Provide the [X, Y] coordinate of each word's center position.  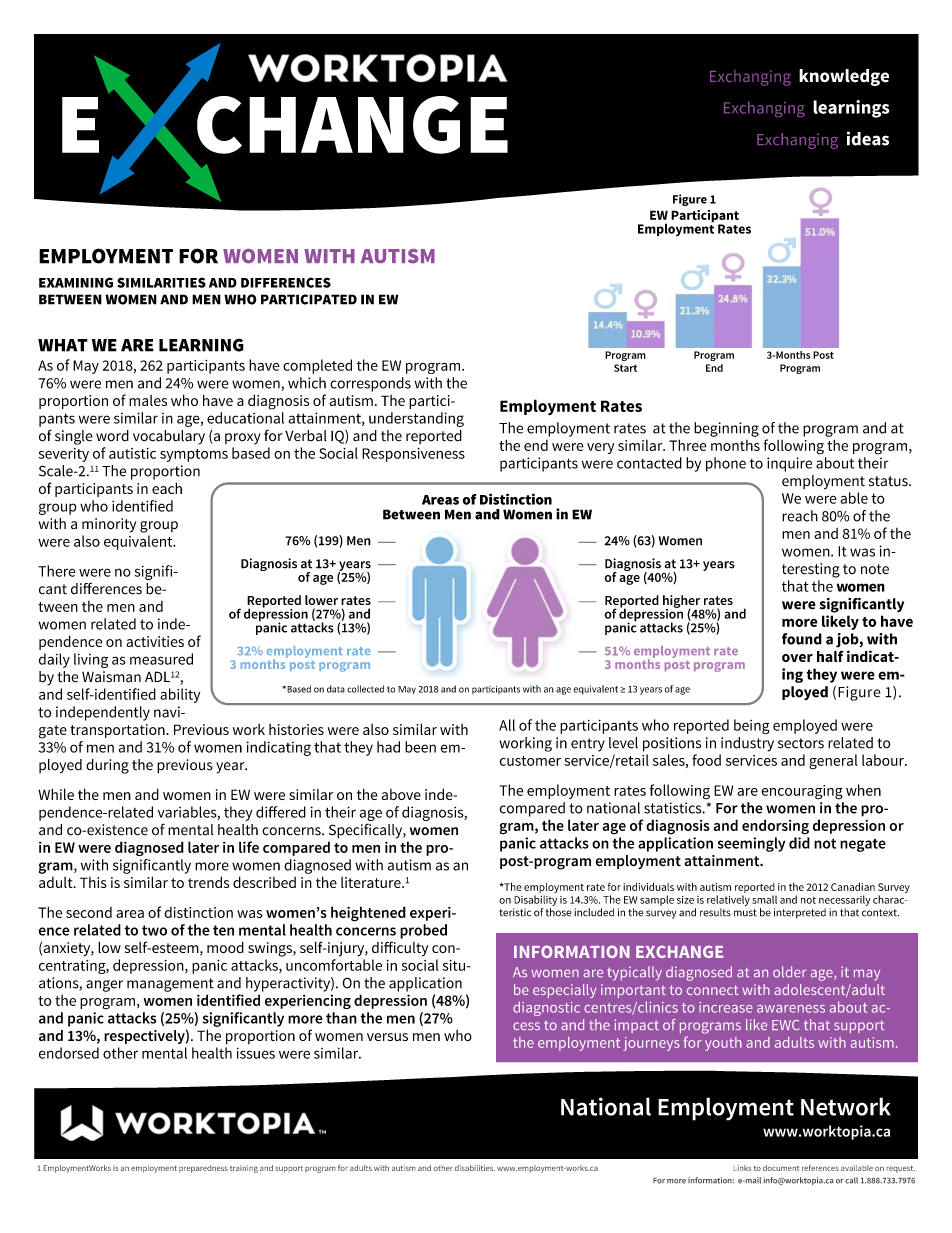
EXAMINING [76, 282]
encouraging [802, 792]
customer [530, 761]
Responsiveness [413, 455]
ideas [868, 138]
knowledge [844, 77]
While [56, 794]
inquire [789, 464]
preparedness [203, 1169]
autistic [132, 453]
